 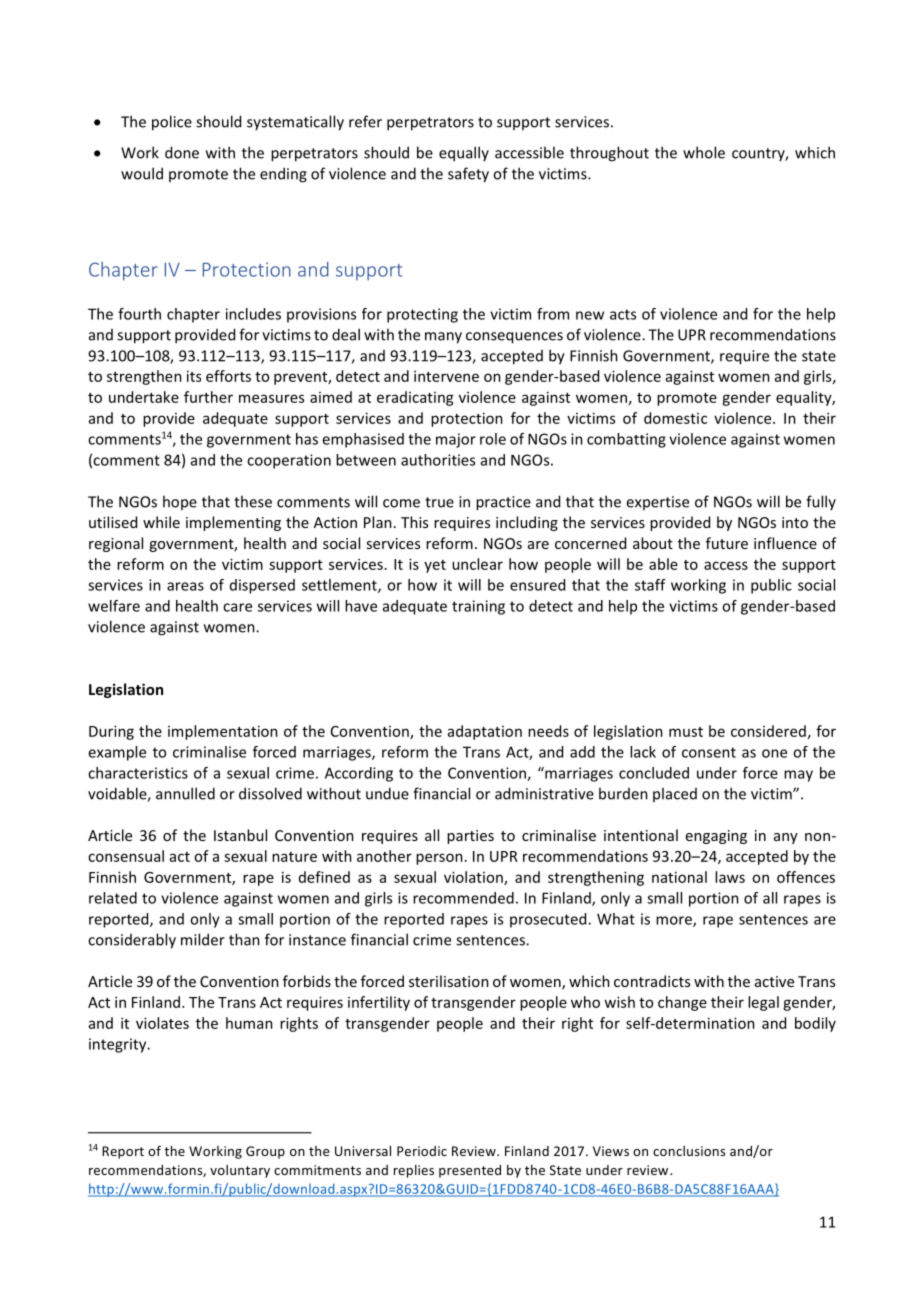 I want to click on whole, so click(x=704, y=152).
